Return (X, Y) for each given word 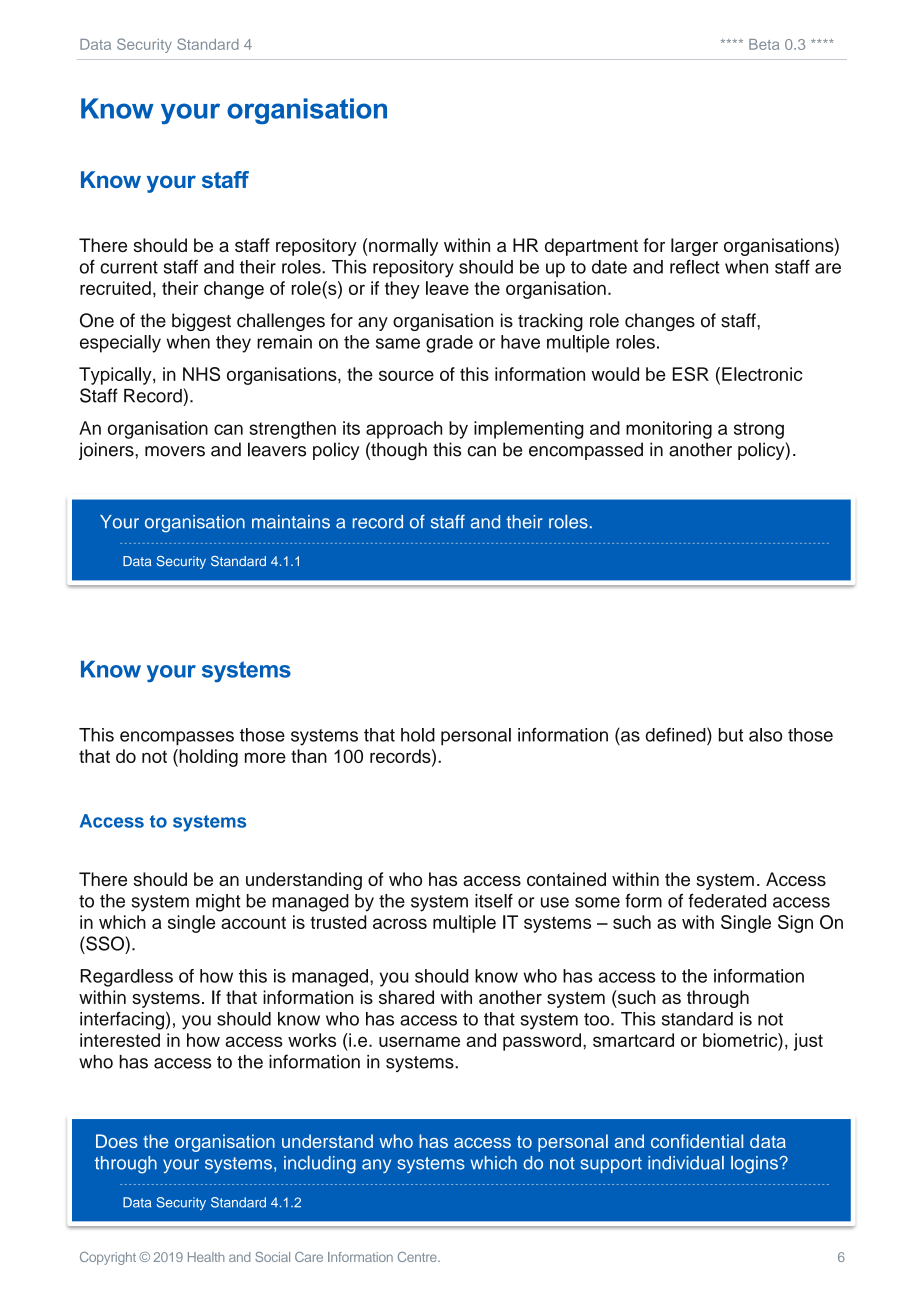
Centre (418, 1257)
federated (727, 900)
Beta (764, 44)
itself (494, 900)
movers (175, 451)
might (218, 903)
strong (759, 430)
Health (206, 1257)
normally (403, 247)
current (129, 267)
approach (404, 430)
